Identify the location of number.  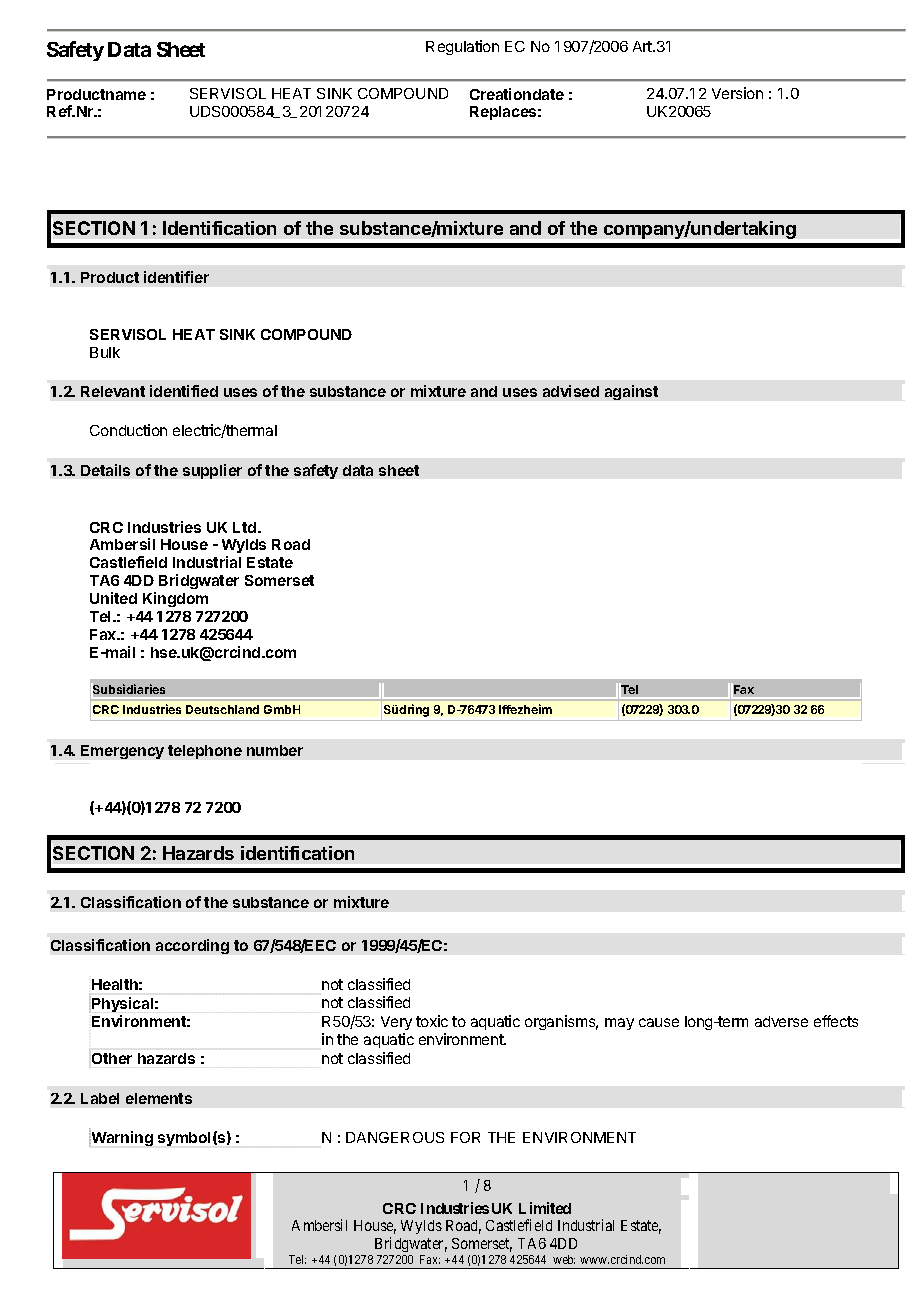
(275, 750).
